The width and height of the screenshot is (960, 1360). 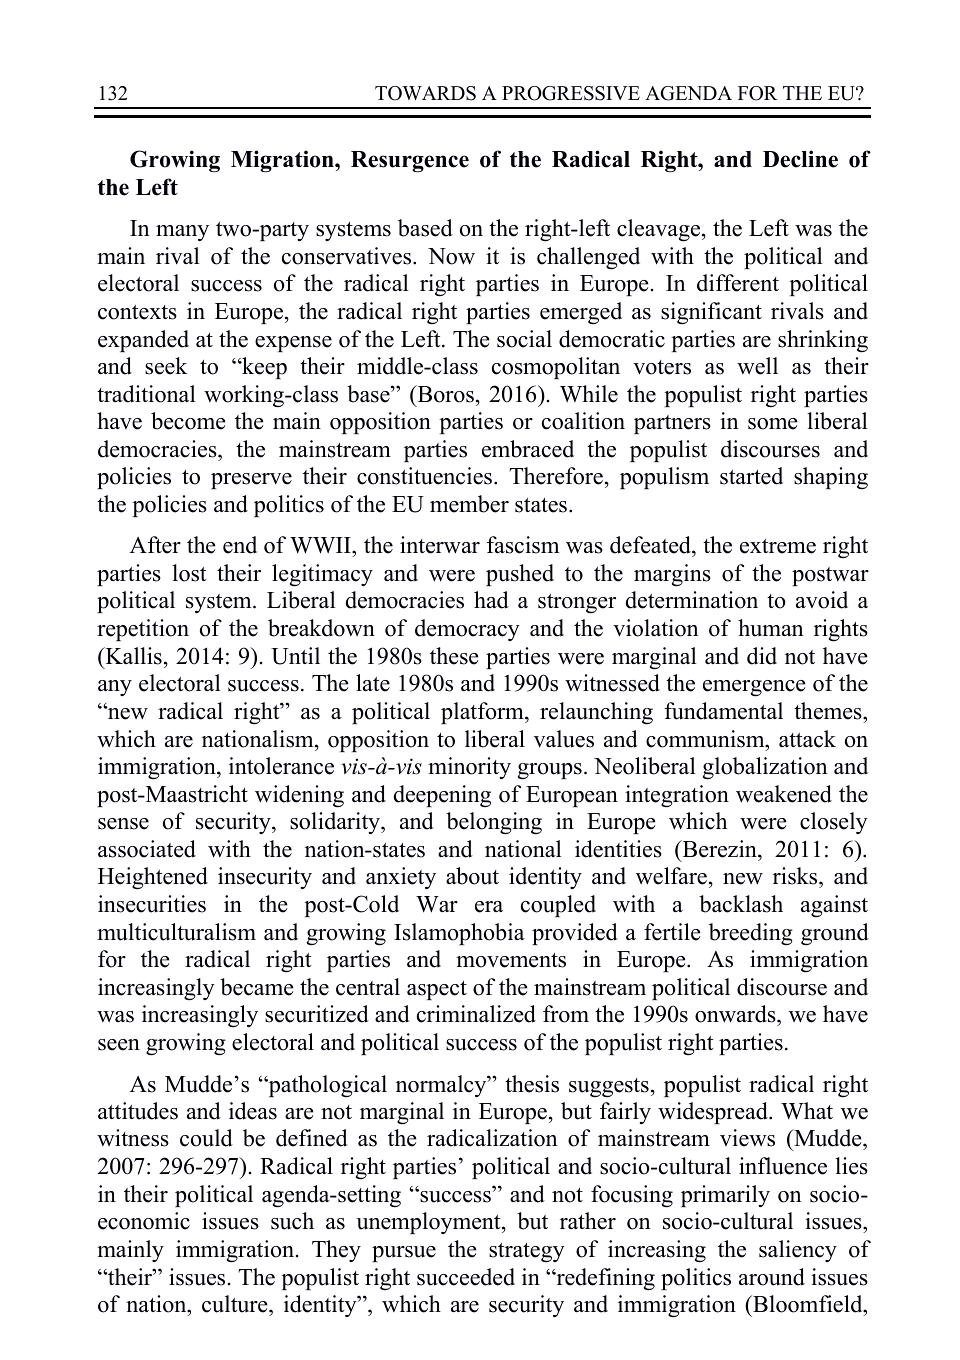 I want to click on around, so click(x=772, y=1277).
